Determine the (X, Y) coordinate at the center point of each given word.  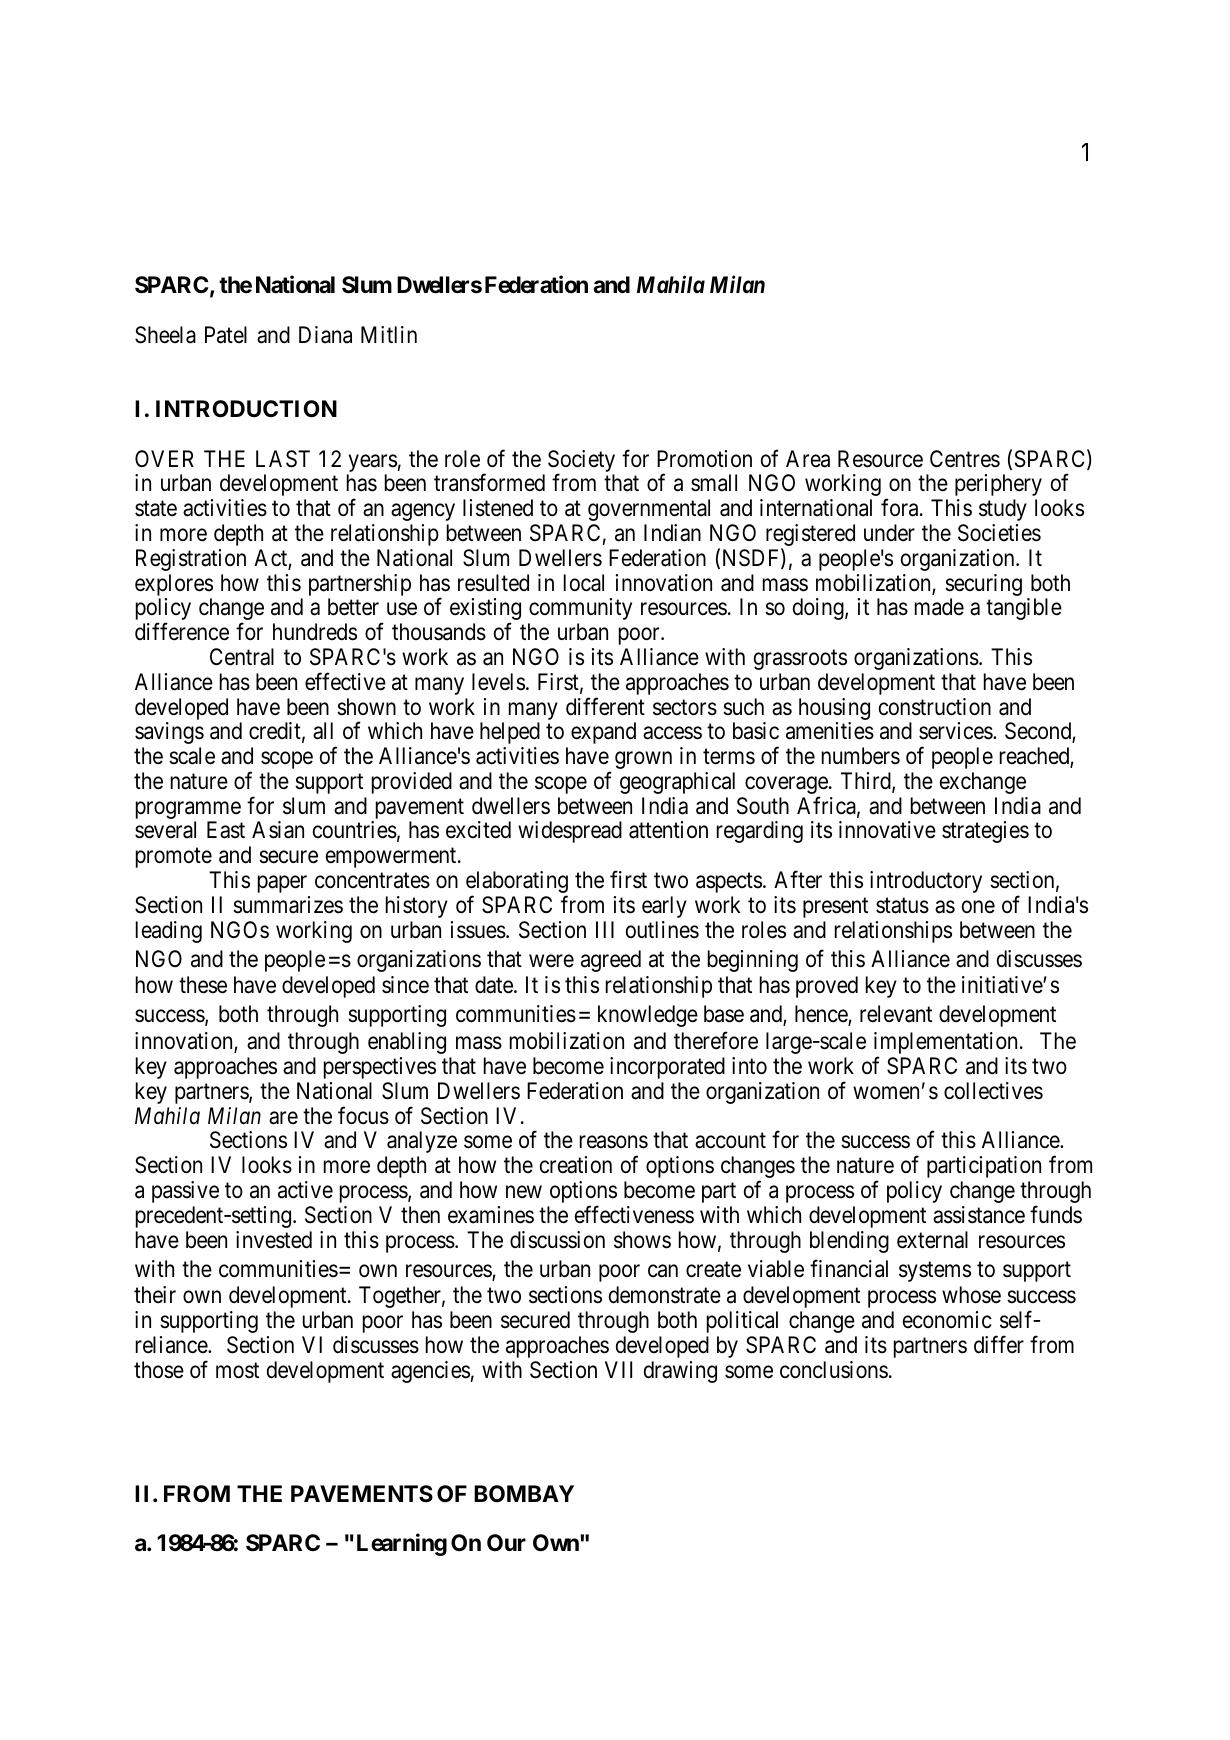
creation (576, 1165)
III (605, 929)
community (580, 609)
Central (242, 657)
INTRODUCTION (246, 409)
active (305, 1190)
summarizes (288, 905)
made (939, 607)
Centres (965, 459)
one (978, 906)
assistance (979, 1215)
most (237, 1371)
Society (581, 462)
